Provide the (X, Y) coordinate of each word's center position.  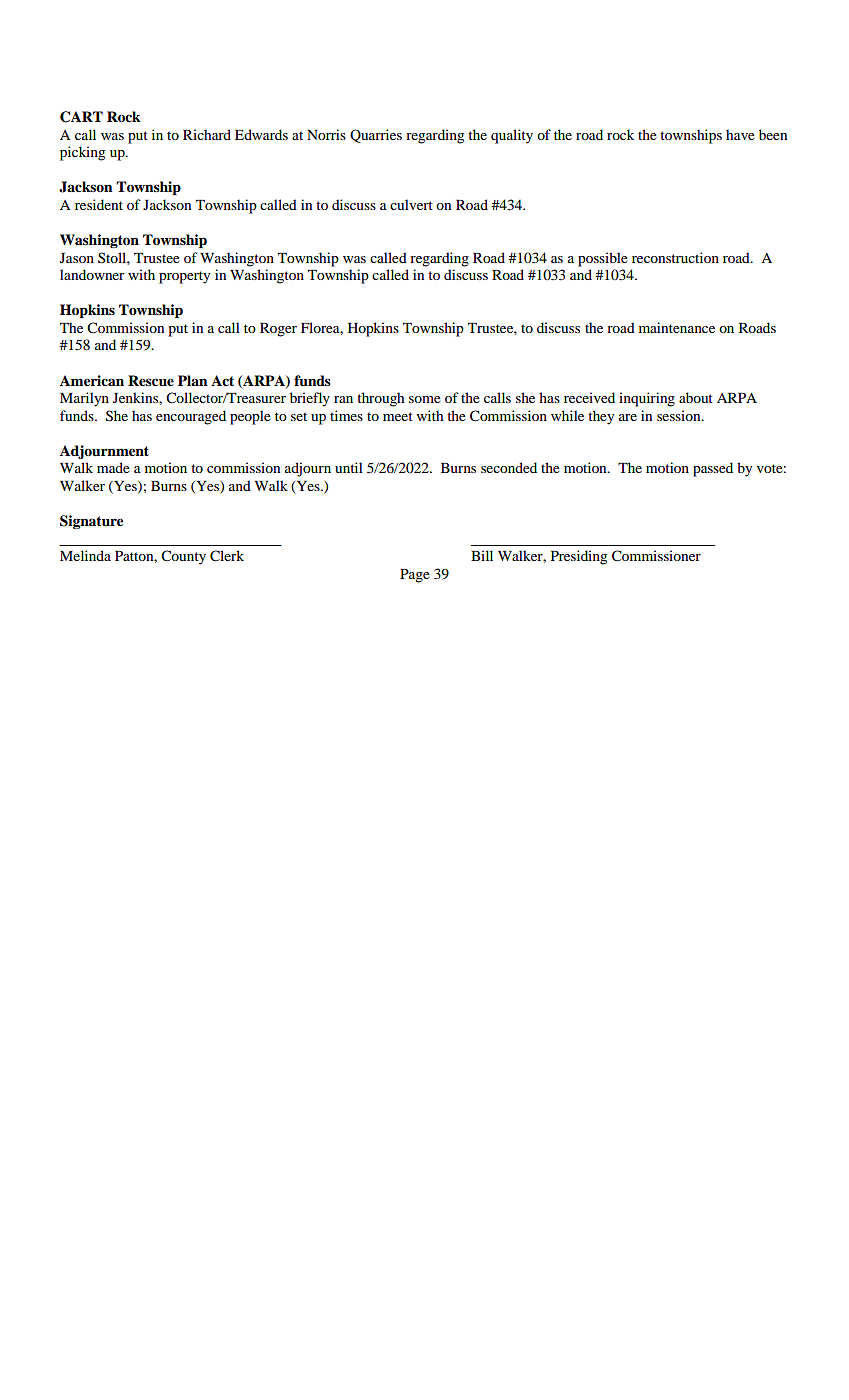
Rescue (151, 381)
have (740, 134)
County (183, 557)
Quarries (376, 136)
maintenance (677, 327)
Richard (207, 134)
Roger (278, 330)
